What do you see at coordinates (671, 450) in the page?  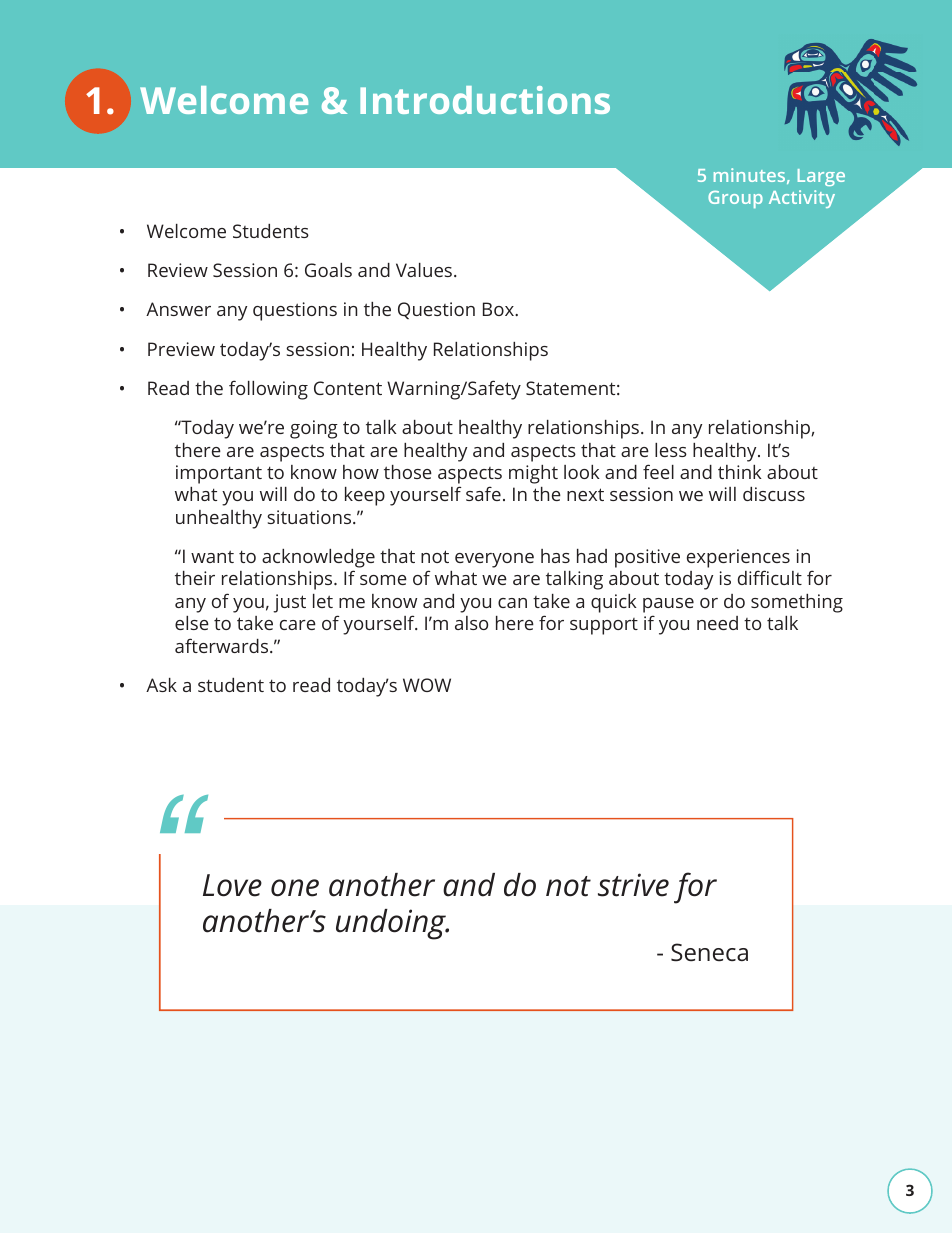 I see `less` at bounding box center [671, 450].
